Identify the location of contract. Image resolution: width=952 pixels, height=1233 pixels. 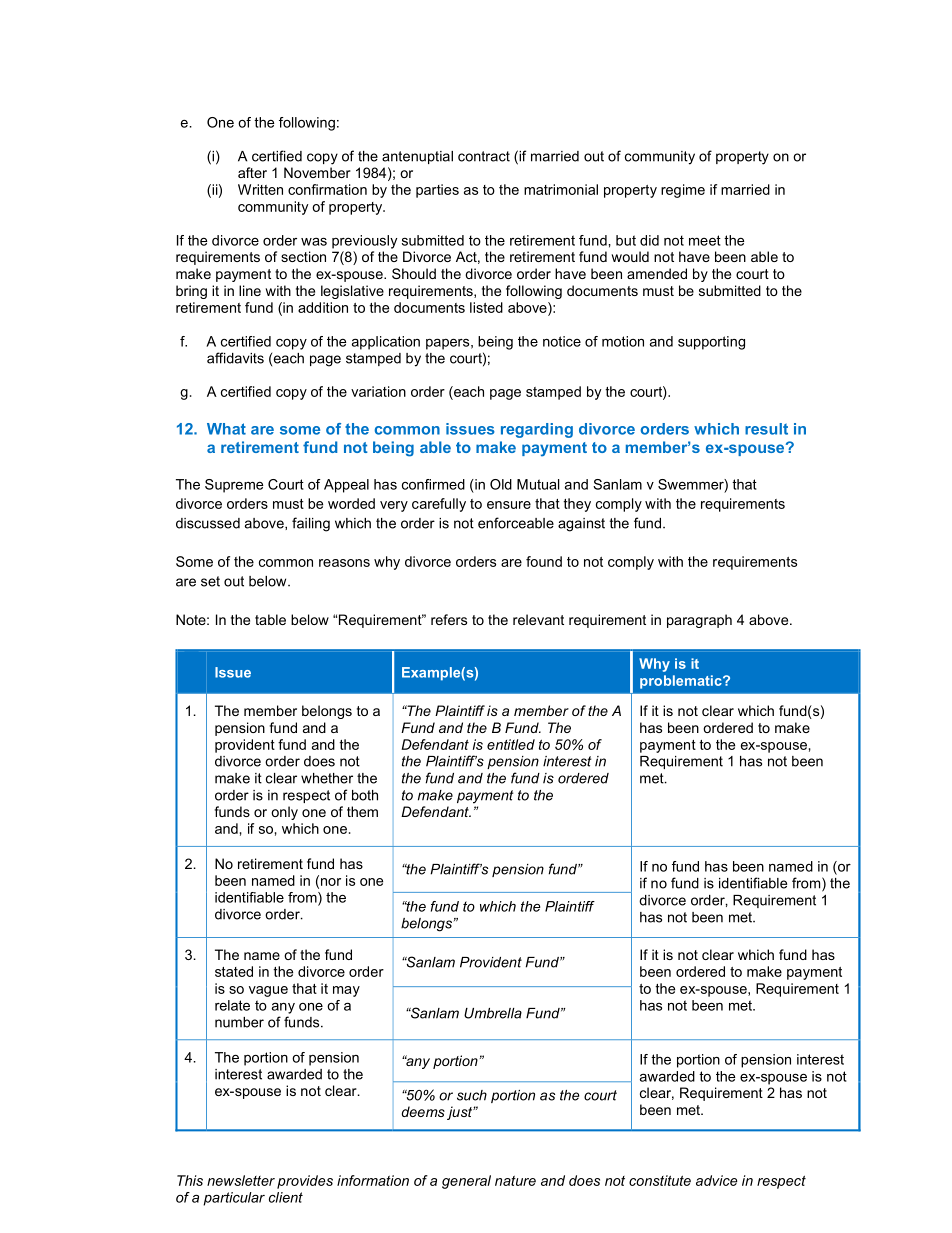
(484, 156).
